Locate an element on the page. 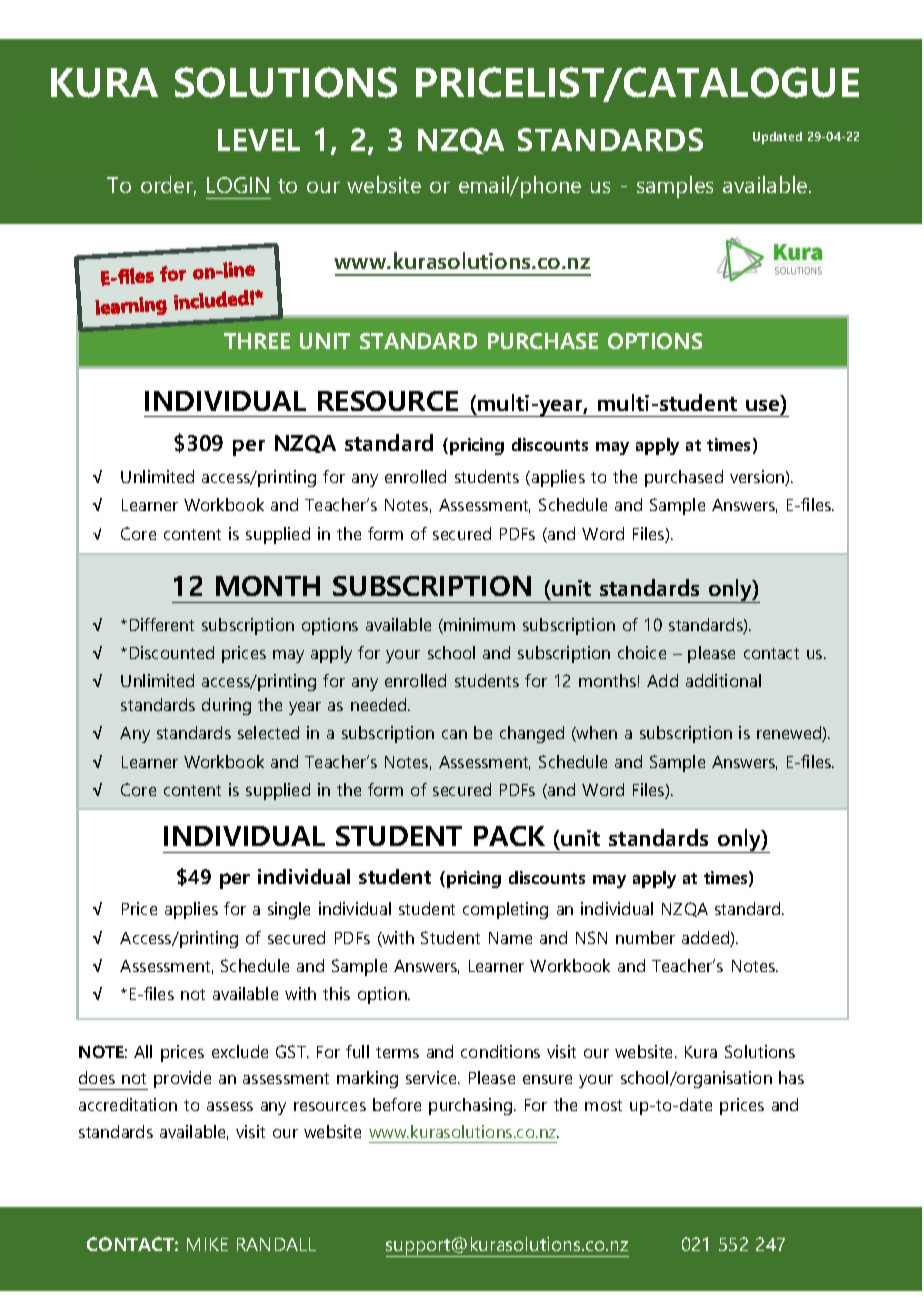 This document has height=1308, width=924. Discounted is located at coordinates (172, 652).
